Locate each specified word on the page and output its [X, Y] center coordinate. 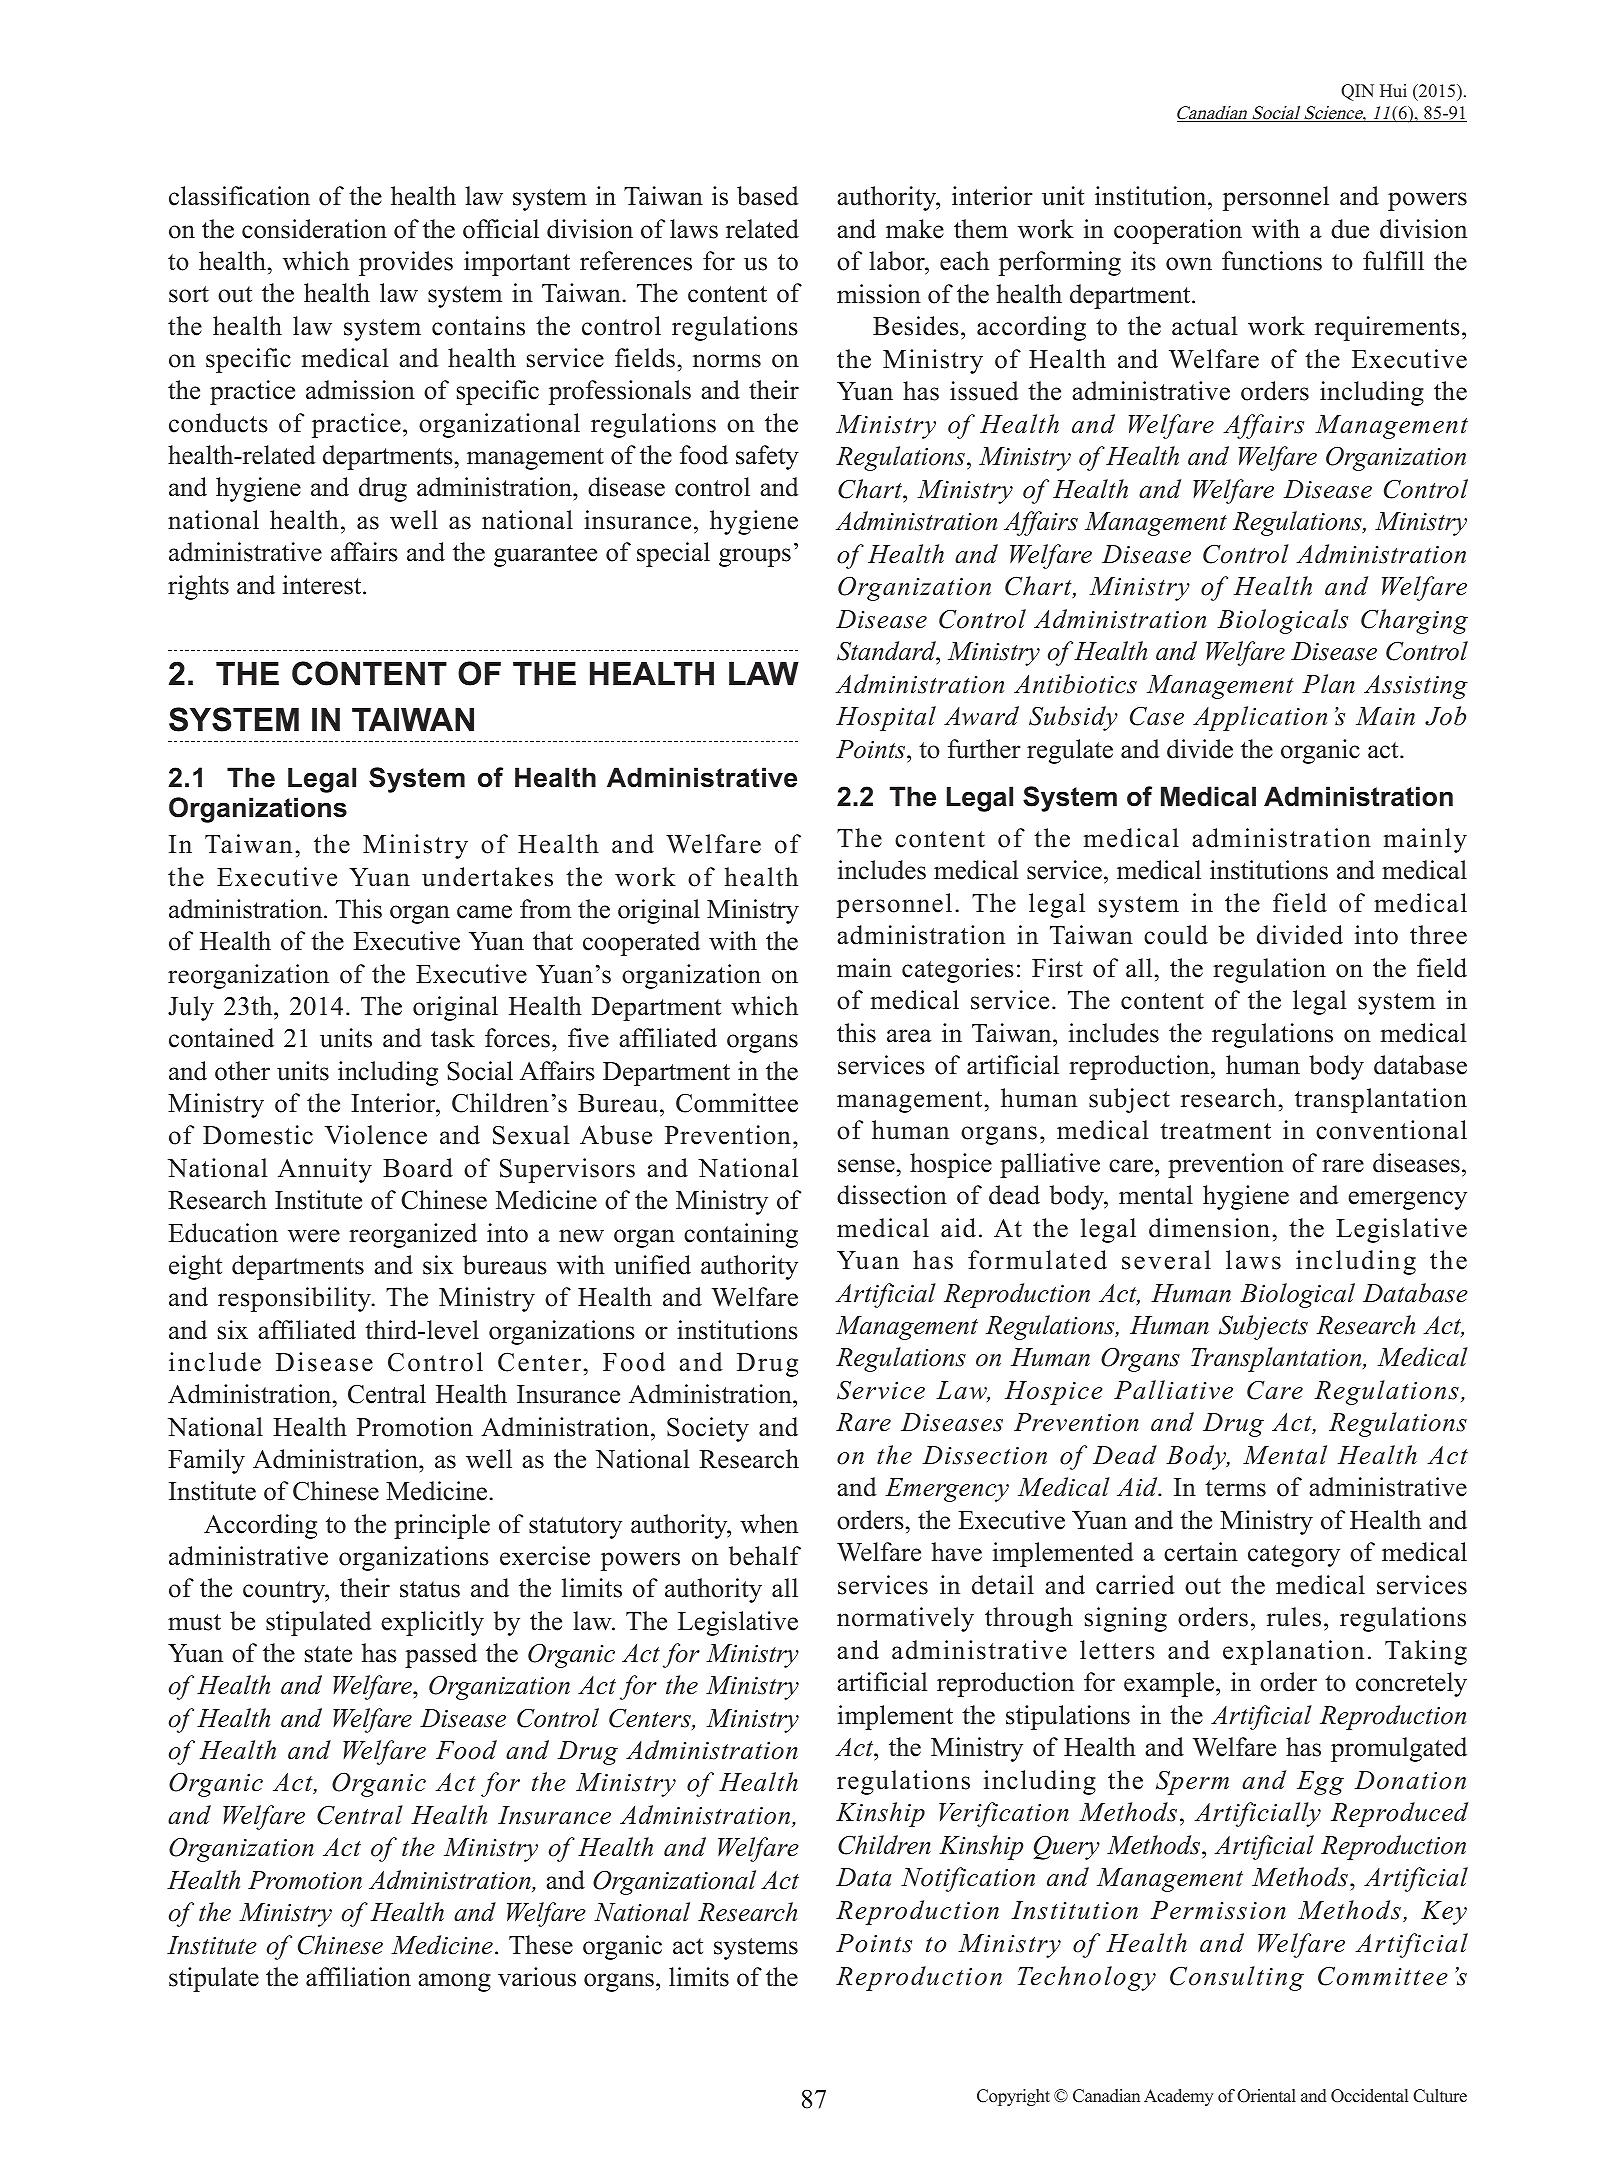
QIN [1357, 92]
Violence [376, 1135]
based [768, 196]
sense [866, 1166]
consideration [314, 229]
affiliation [358, 1977]
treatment [1215, 1131]
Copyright [1013, 2097]
